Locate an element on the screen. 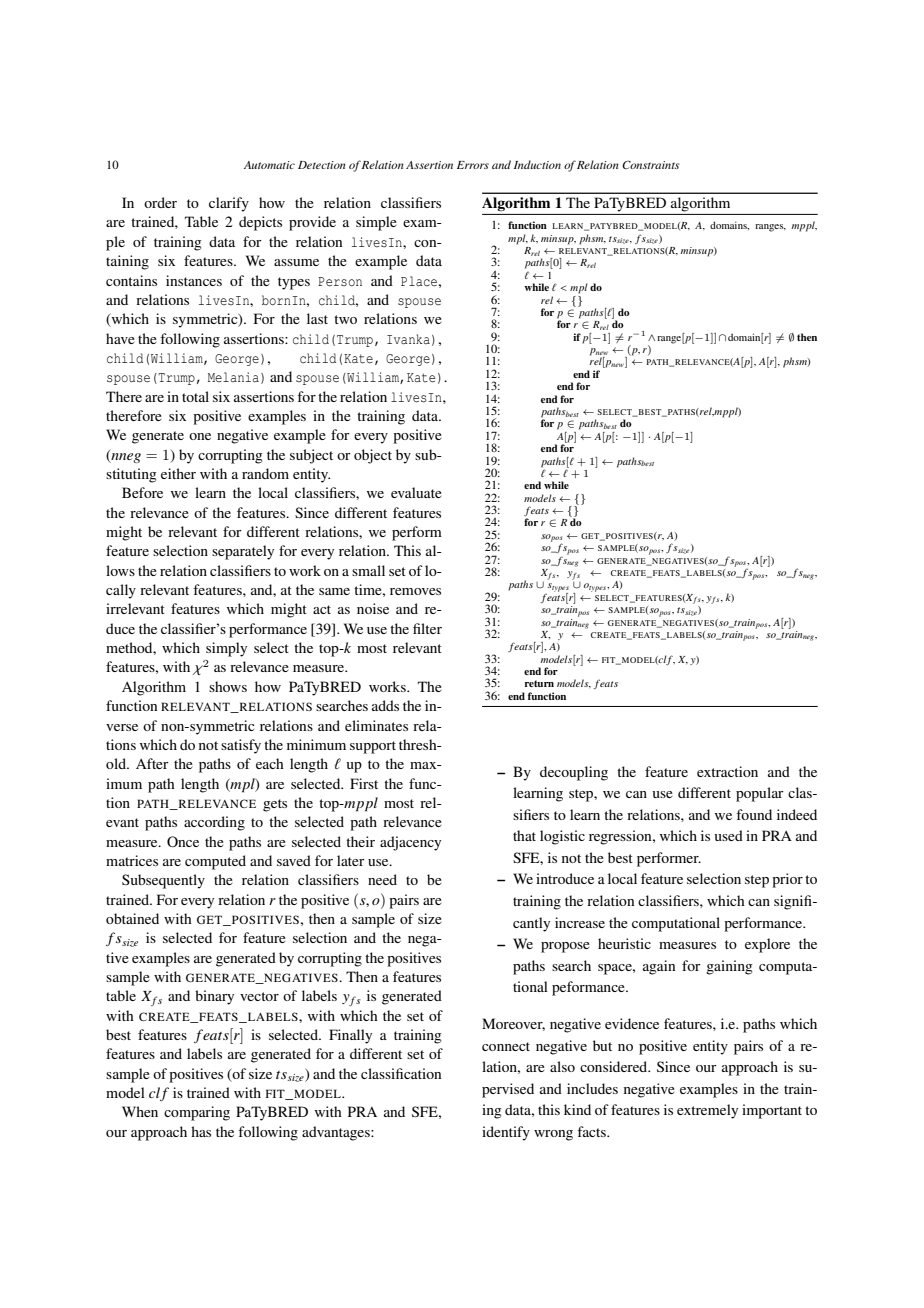  Errors is located at coordinates (473, 165).
